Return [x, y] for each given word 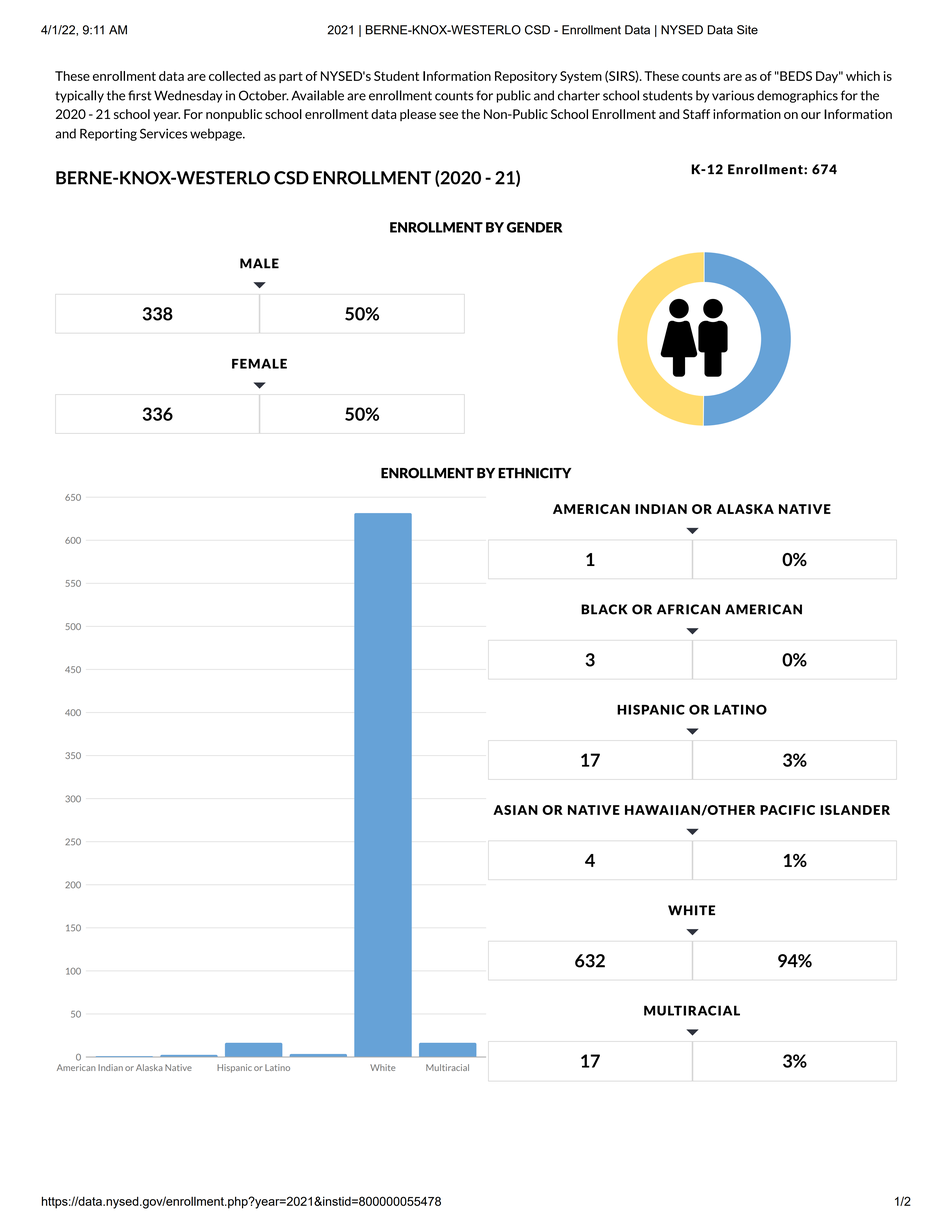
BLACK [604, 609]
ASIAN [515, 810]
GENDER [534, 227]
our [811, 115]
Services [163, 133]
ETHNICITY [534, 473]
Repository [526, 77]
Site [747, 30]
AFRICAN [688, 609]
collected [234, 76]
